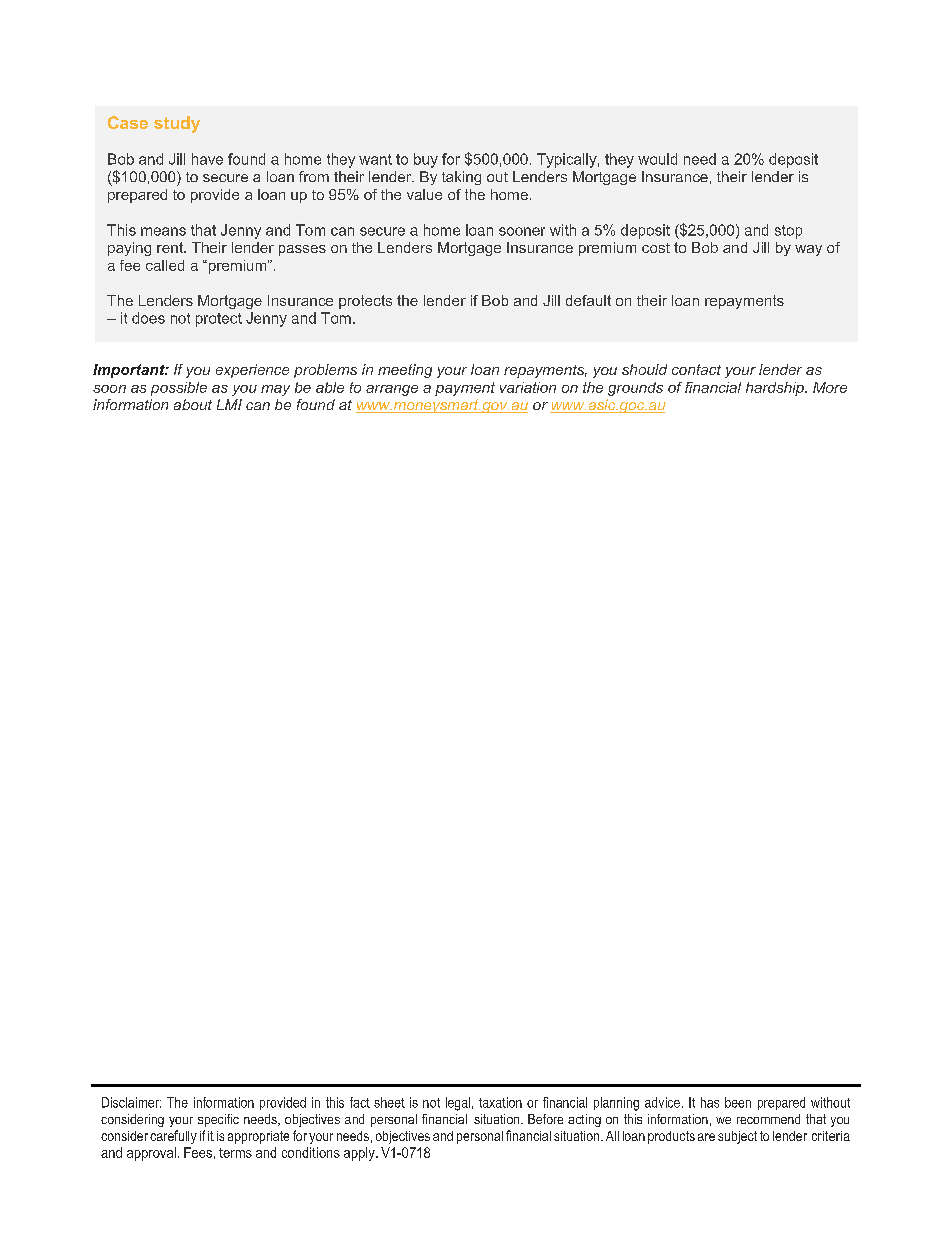  What do you see at coordinates (207, 159) in the page?
I see `have` at bounding box center [207, 159].
